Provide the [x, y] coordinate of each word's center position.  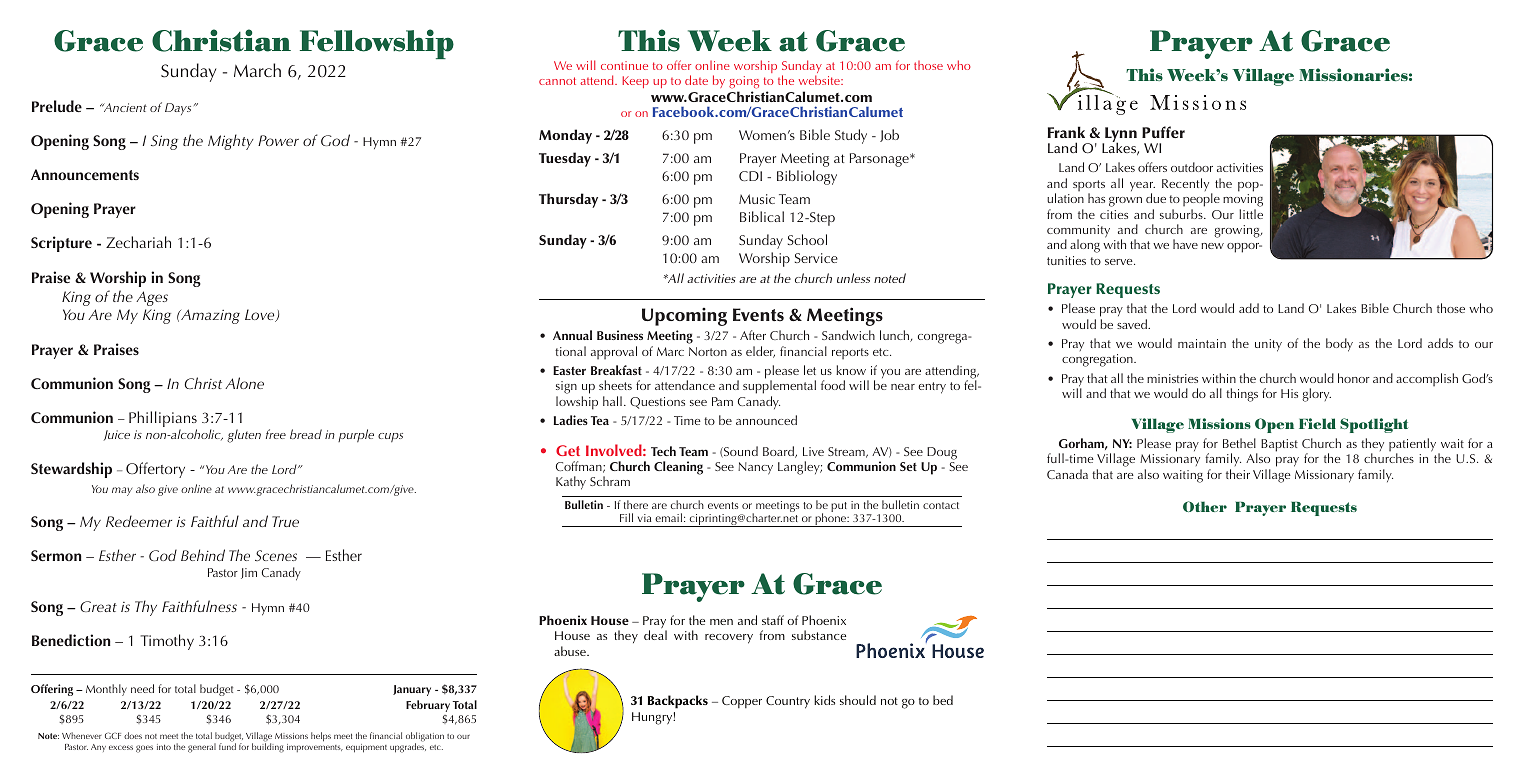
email [668, 517]
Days [178, 109]
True [285, 521]
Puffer [1163, 132]
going [744, 84]
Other [1205, 506]
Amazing [209, 316]
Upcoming [684, 317]
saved [1133, 324]
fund [227, 746]
